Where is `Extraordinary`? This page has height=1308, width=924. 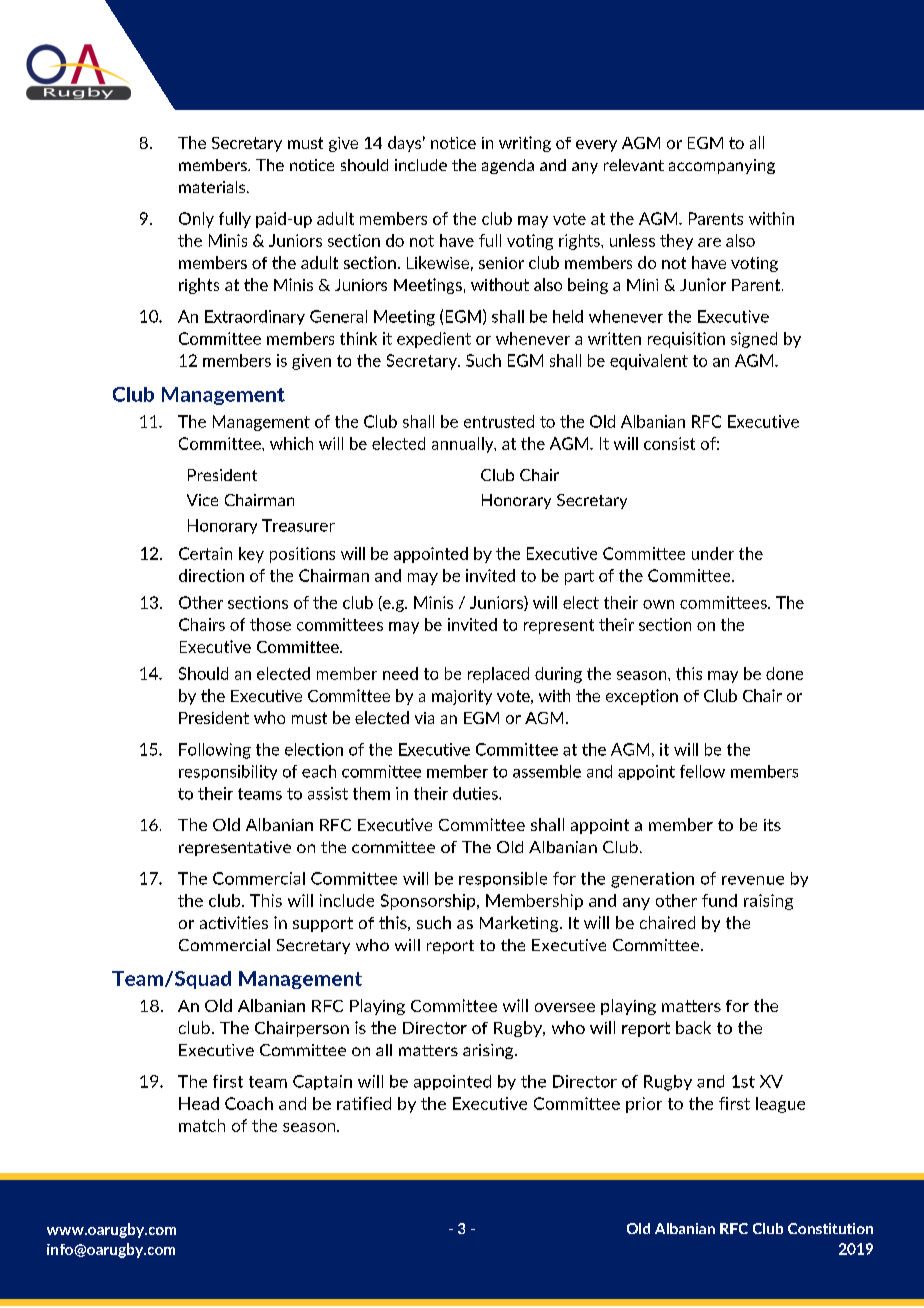
Extraordinary is located at coordinates (255, 317).
